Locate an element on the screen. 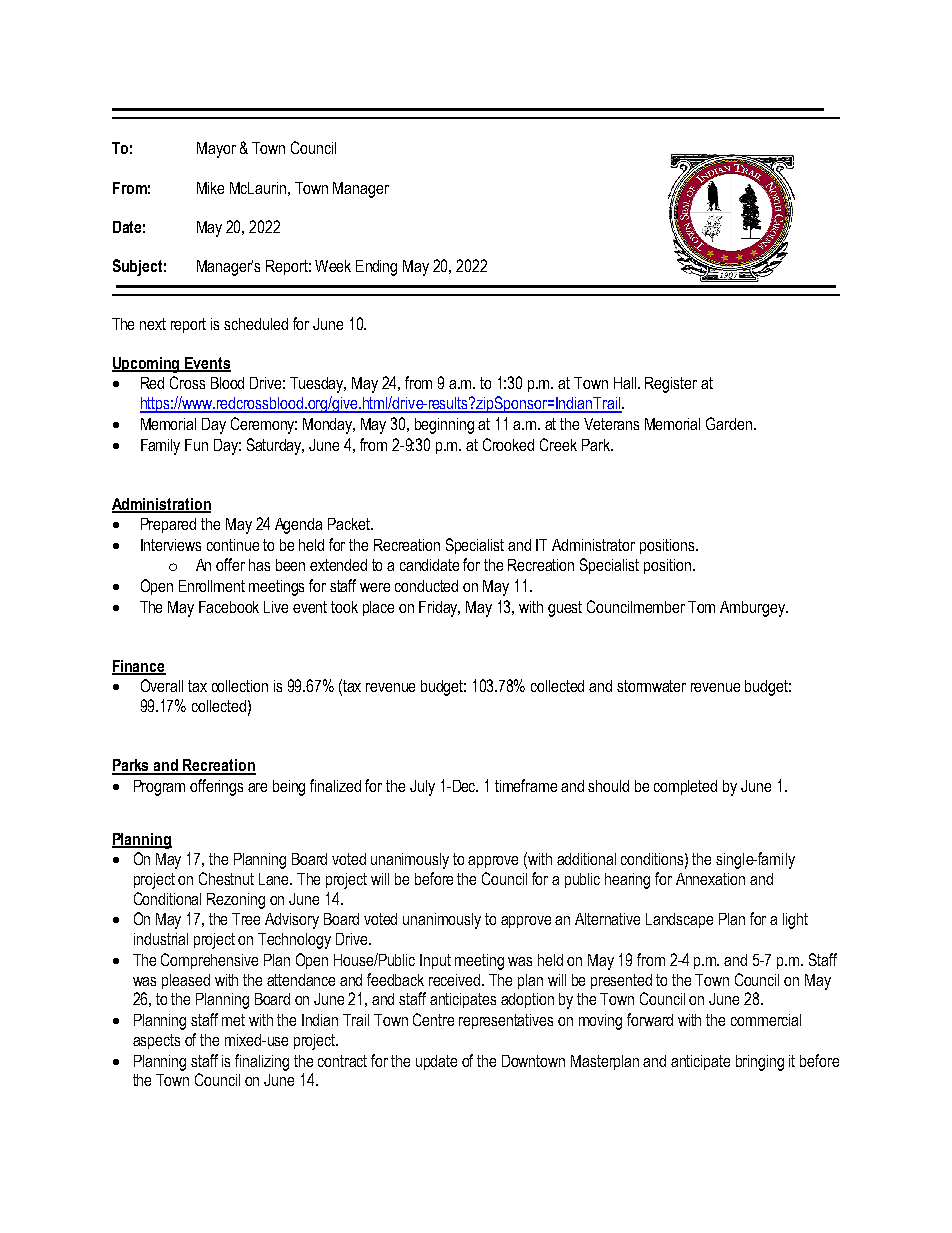 Image resolution: width=952 pixels, height=1233 pixels. Register is located at coordinates (671, 385).
